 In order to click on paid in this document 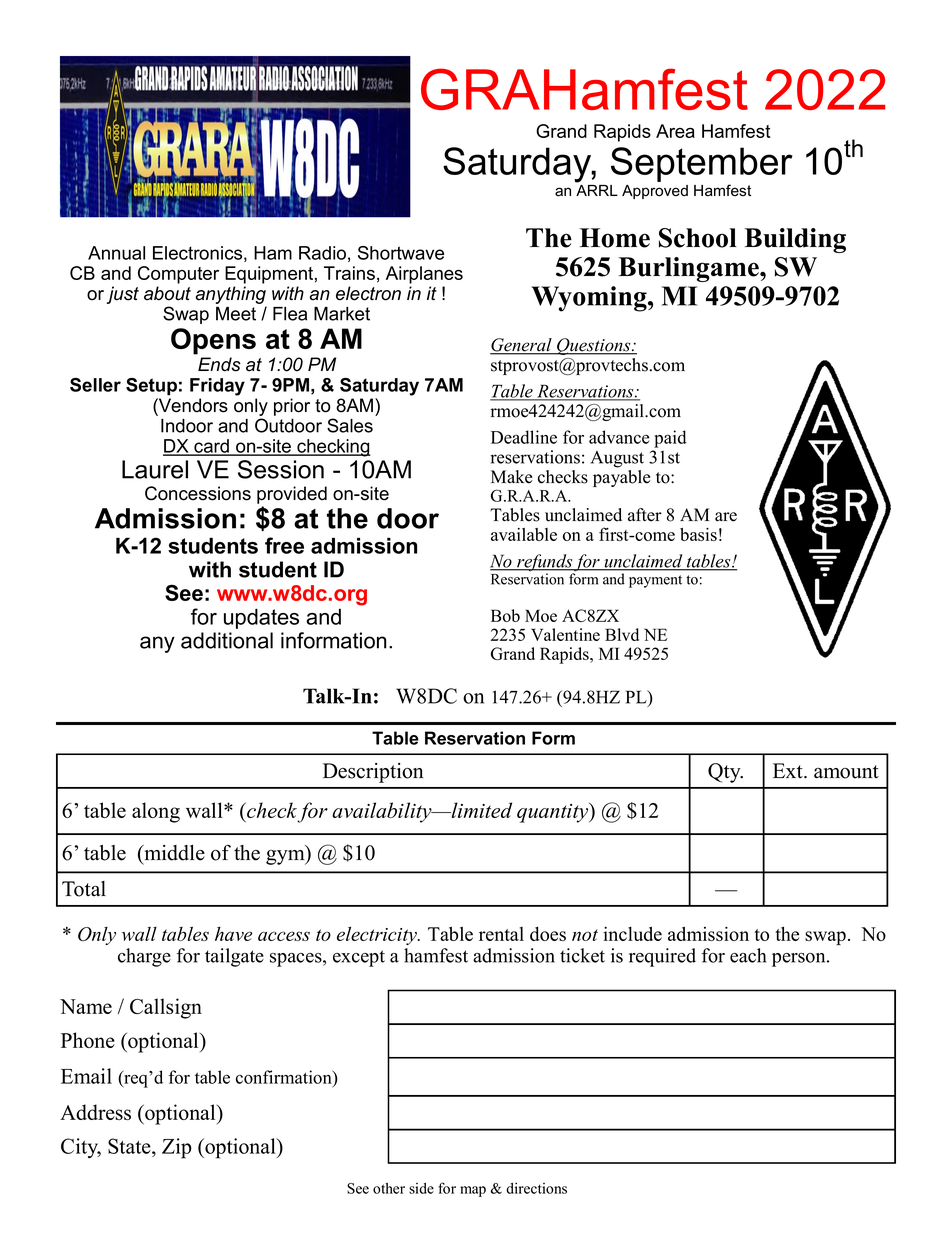, I will do `click(670, 439)`.
